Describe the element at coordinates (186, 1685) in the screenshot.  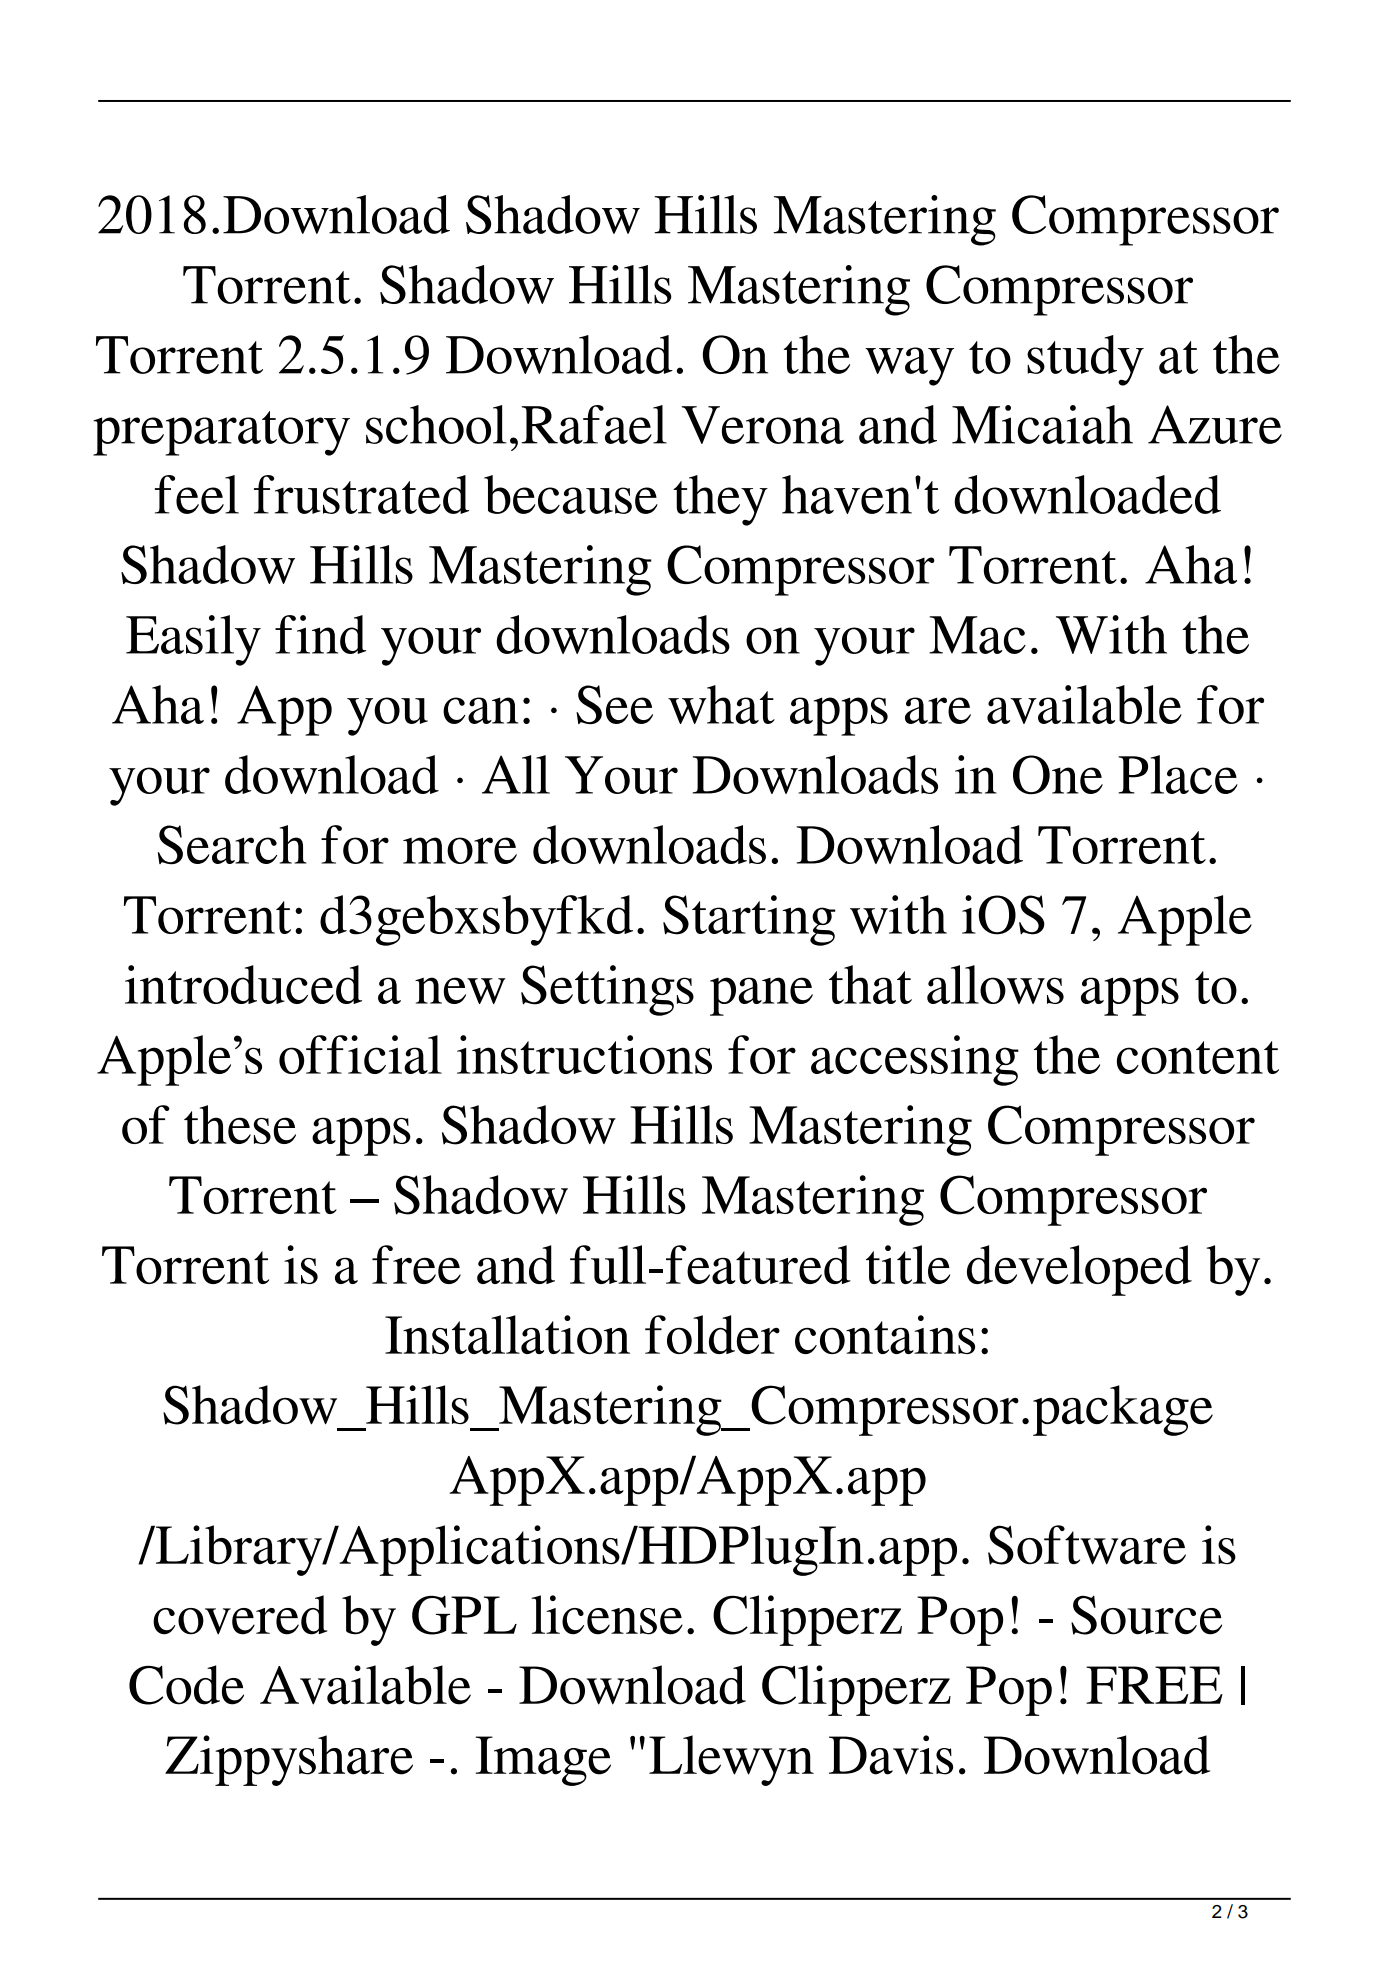
I see `Code` at that location.
